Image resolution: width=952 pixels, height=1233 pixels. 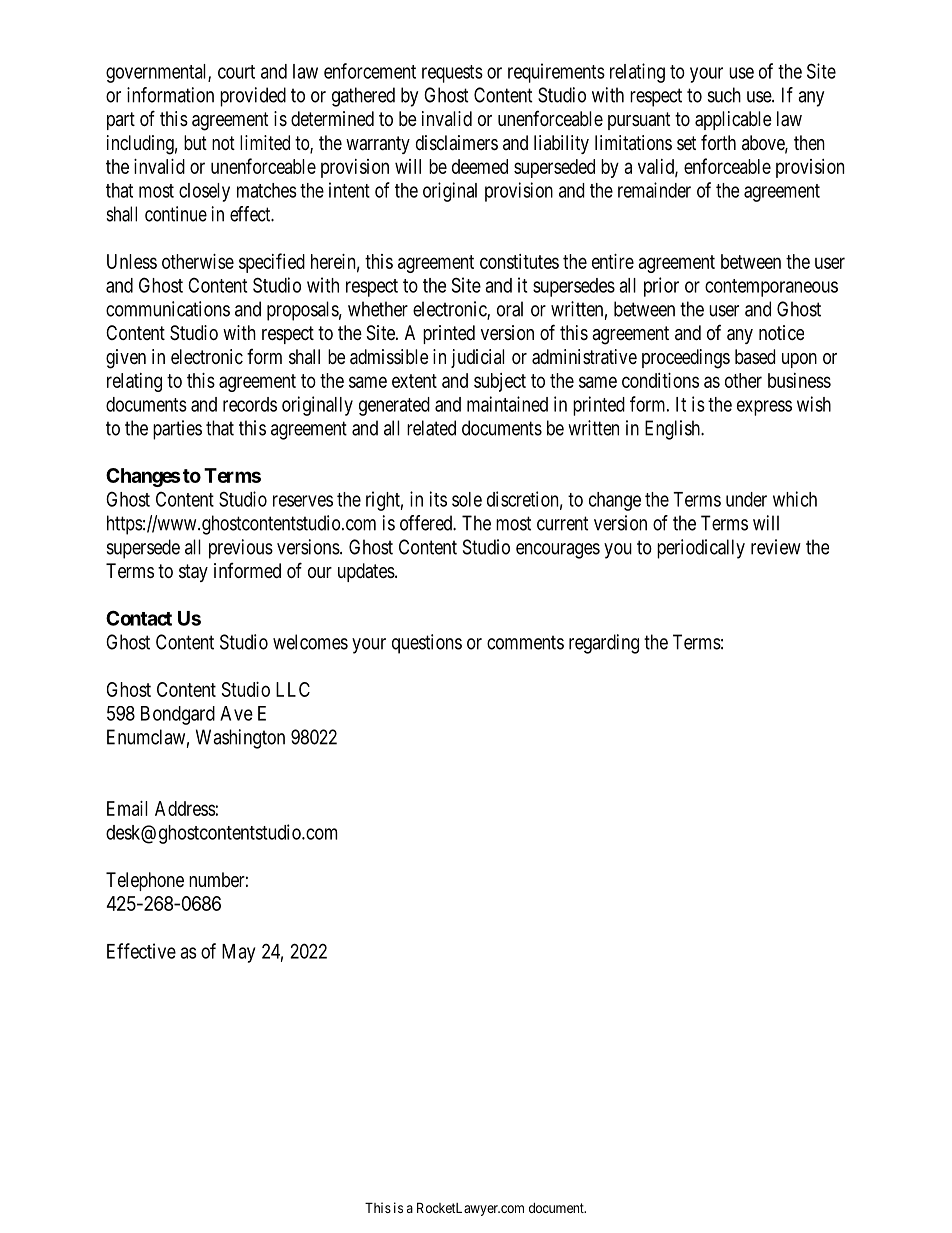 I want to click on Ave, so click(x=236, y=713).
